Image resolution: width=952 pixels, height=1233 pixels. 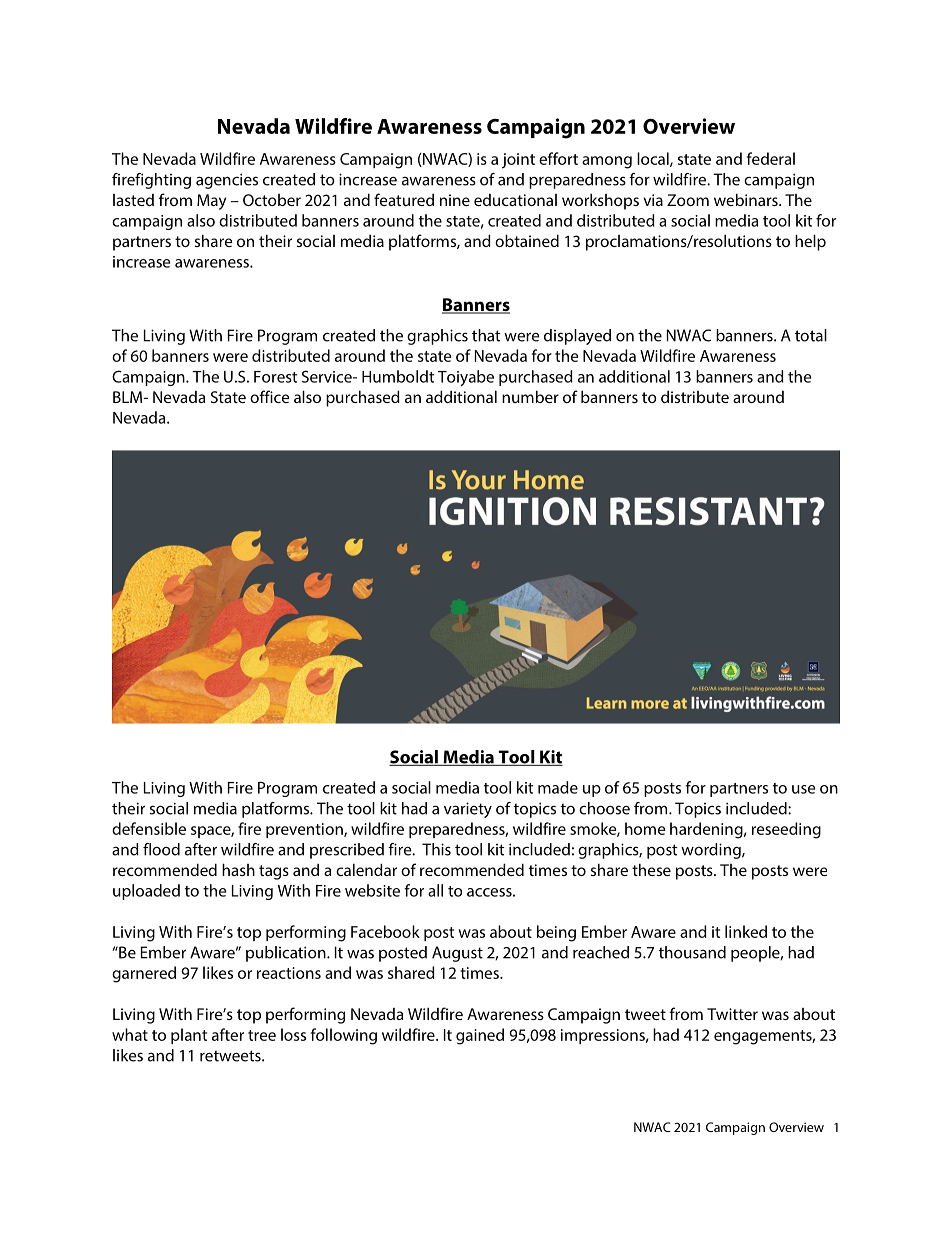 What do you see at coordinates (530, 396) in the screenshot?
I see `number` at bounding box center [530, 396].
